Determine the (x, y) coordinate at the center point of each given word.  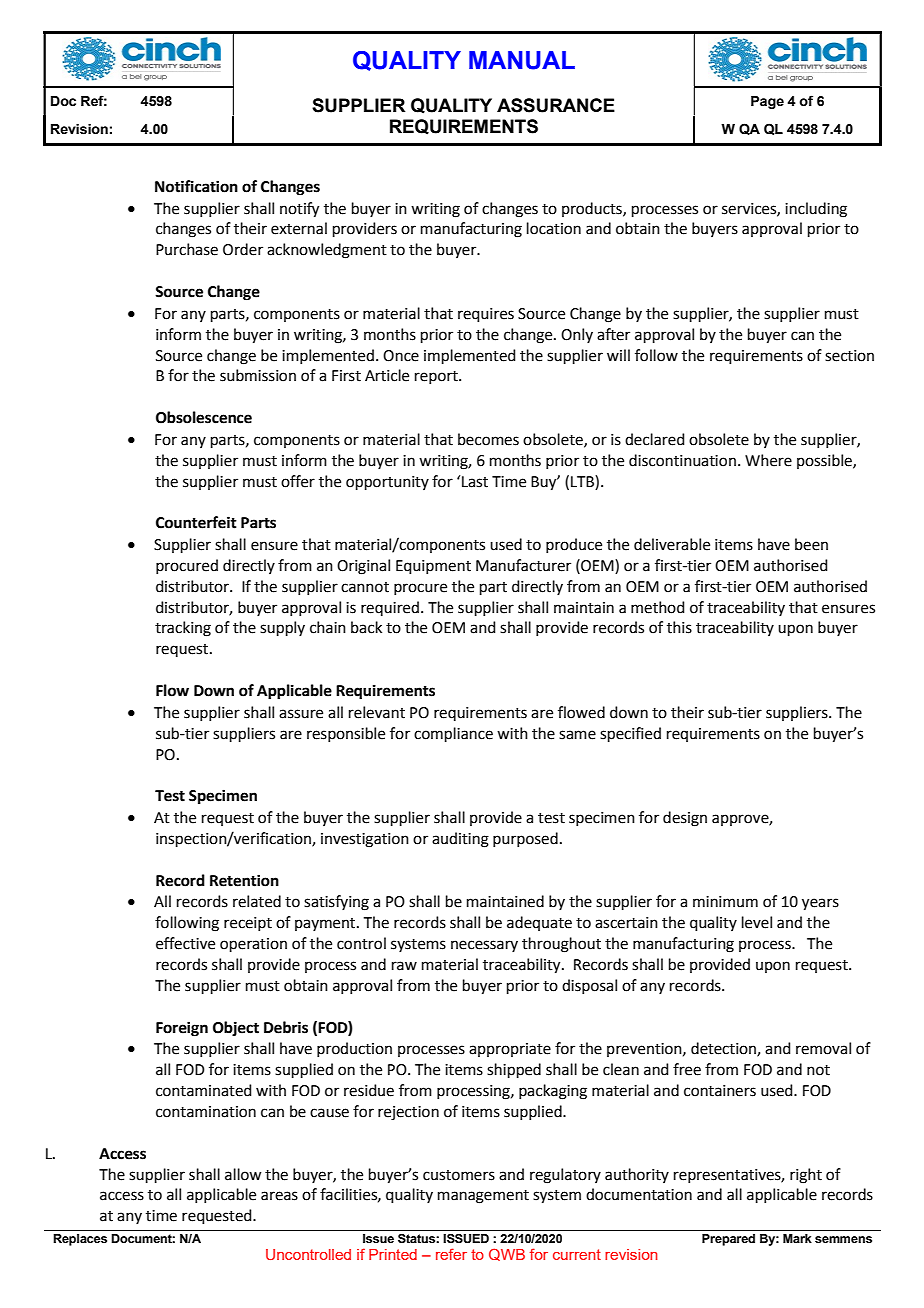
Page (767, 102)
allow (243, 1174)
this (679, 627)
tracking (183, 629)
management (483, 1197)
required (390, 608)
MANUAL (522, 60)
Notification (196, 186)
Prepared (728, 1240)
